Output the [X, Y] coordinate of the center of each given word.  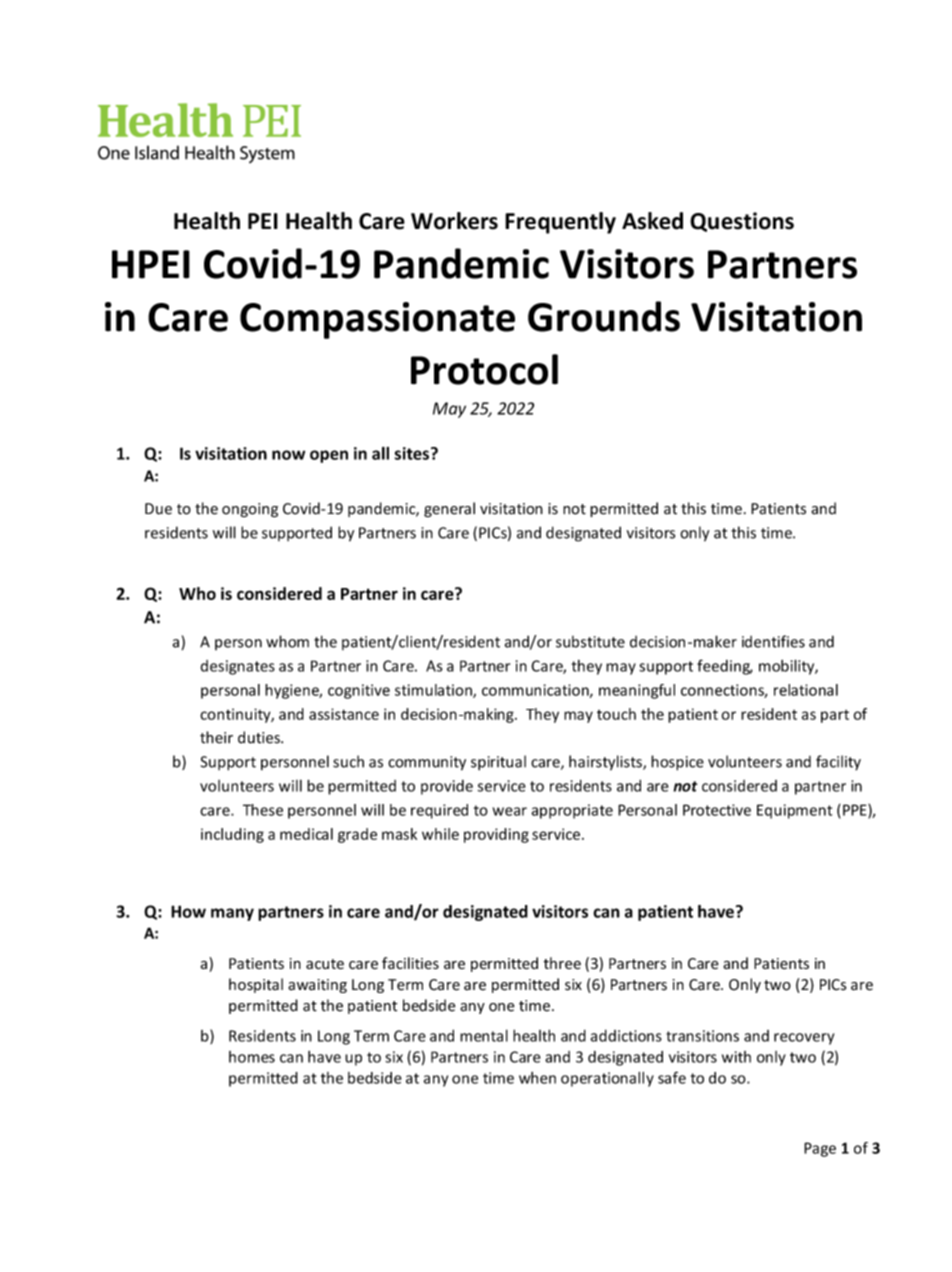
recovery [804, 1039]
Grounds [604, 316]
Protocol [484, 369]
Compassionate [377, 320]
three [562, 963]
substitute [590, 642]
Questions [742, 222]
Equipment [794, 811]
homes [252, 1057]
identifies [773, 641]
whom [287, 641]
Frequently [560, 223]
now [288, 455]
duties [260, 737]
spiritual [498, 763]
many [232, 914]
